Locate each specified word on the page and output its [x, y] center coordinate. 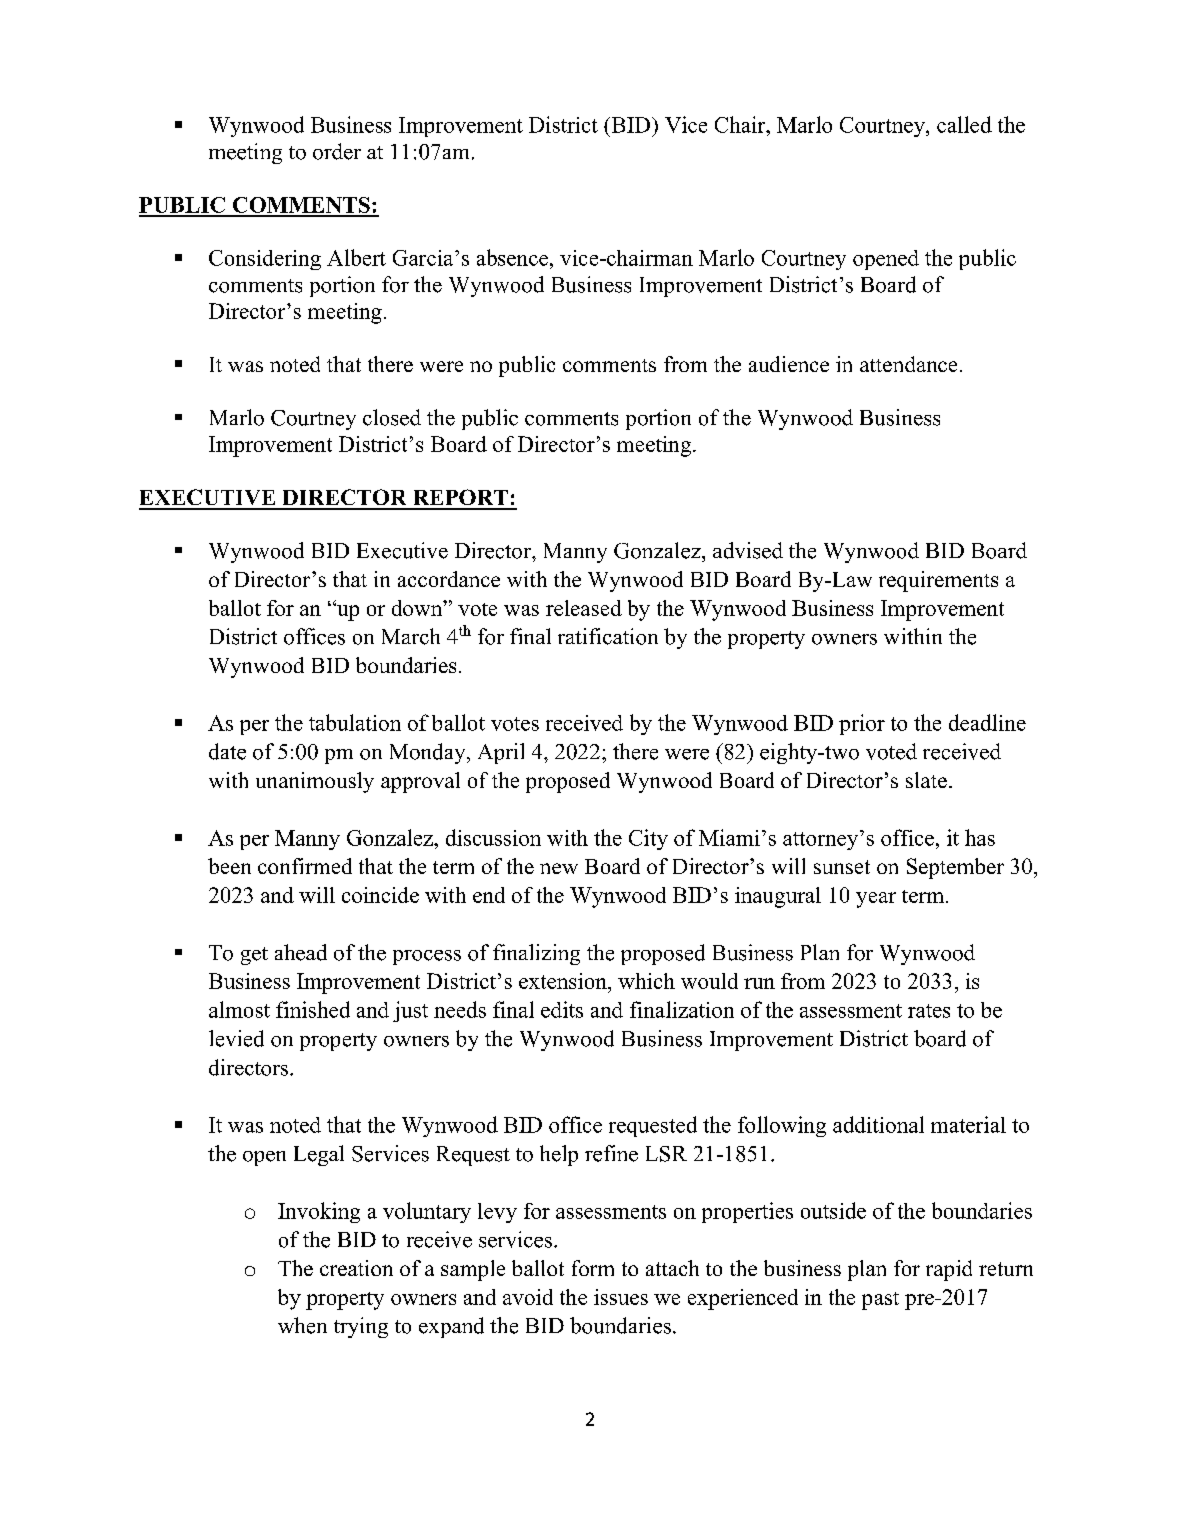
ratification [608, 636]
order [337, 151]
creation [356, 1268]
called [964, 124]
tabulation [355, 722]
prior [862, 724]
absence [514, 257]
